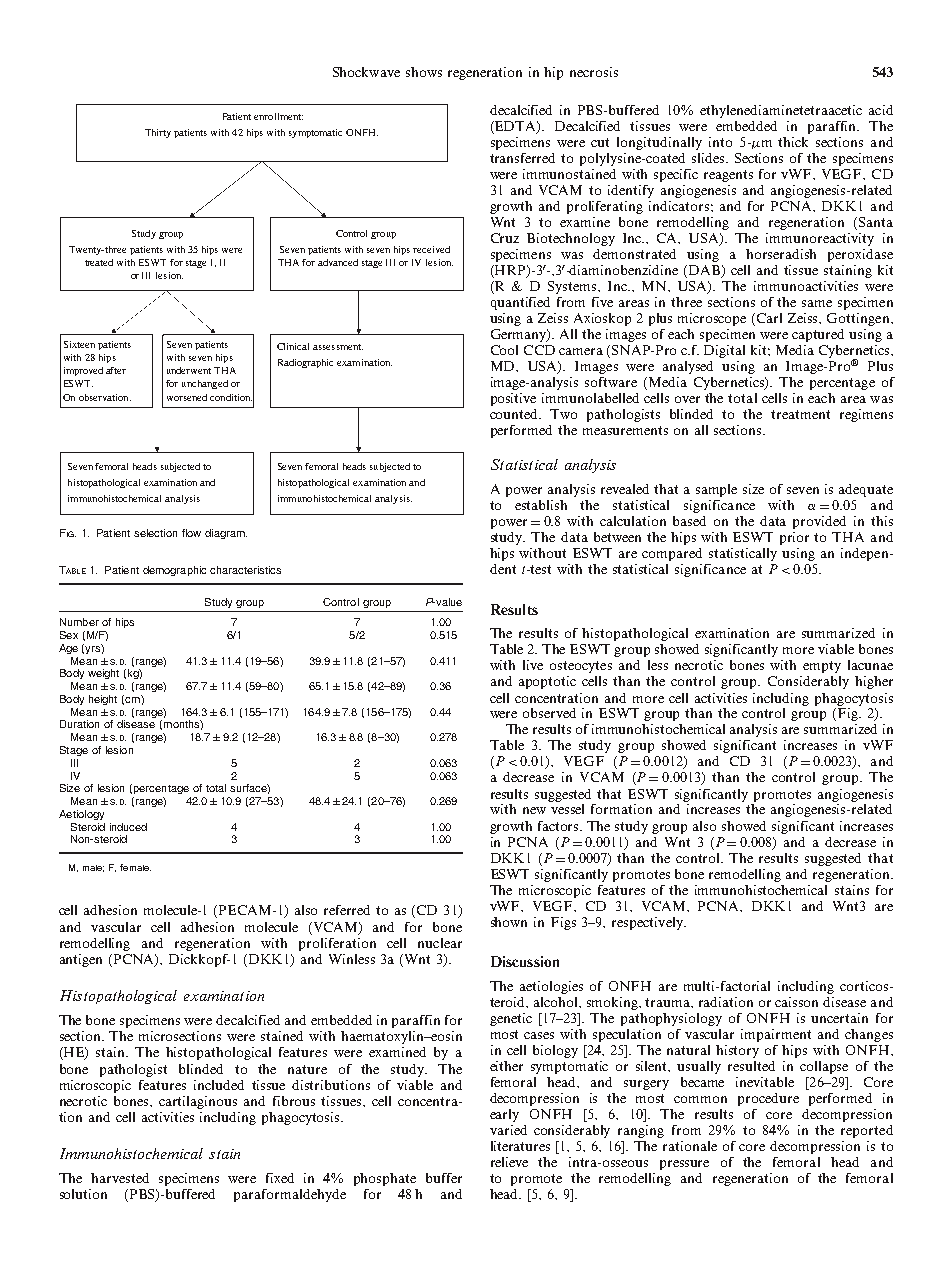 The image size is (952, 1266). Describe the element at coordinates (174, 571) in the screenshot. I see `demographic` at that location.
